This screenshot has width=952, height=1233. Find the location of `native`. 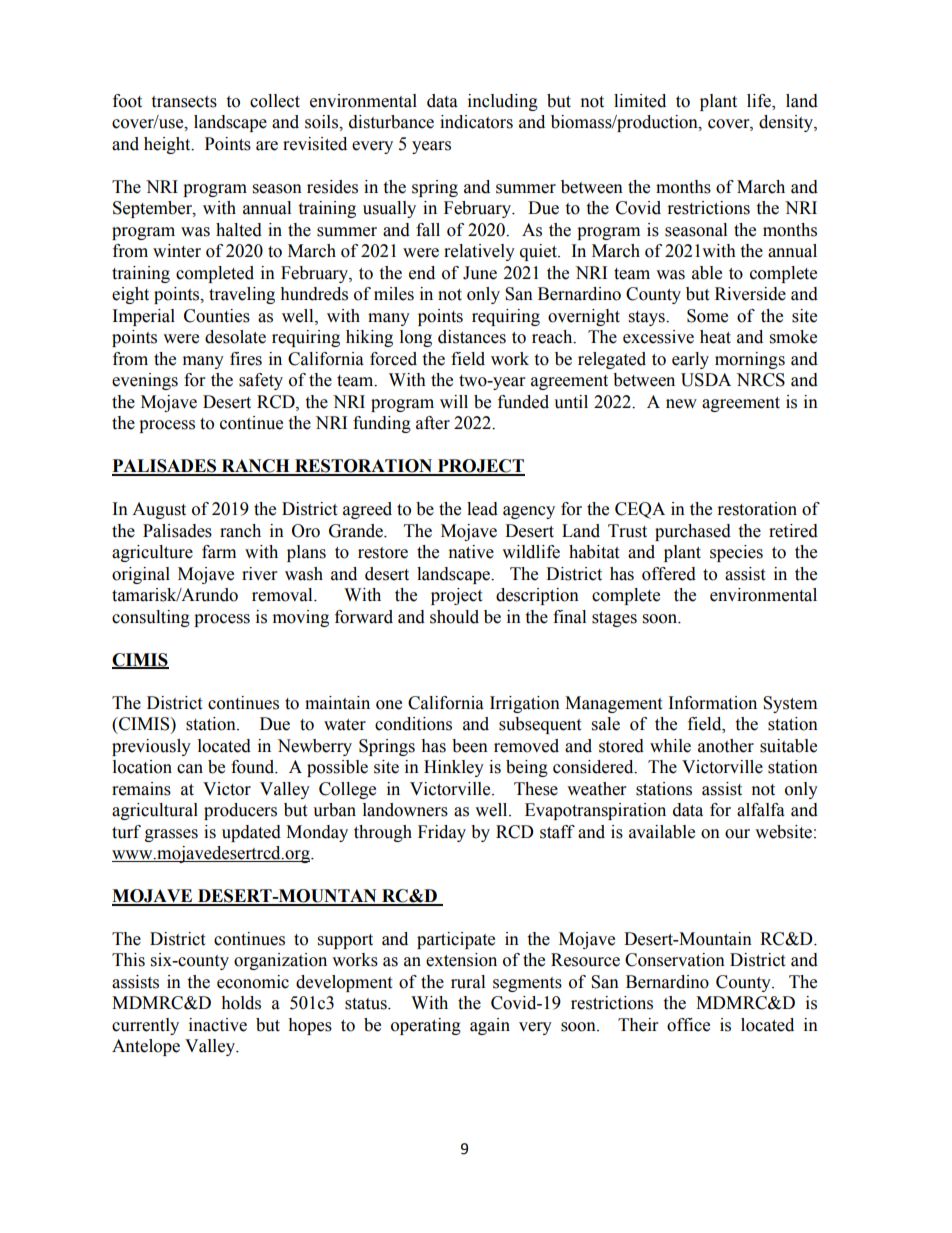

native is located at coordinates (471, 552).
